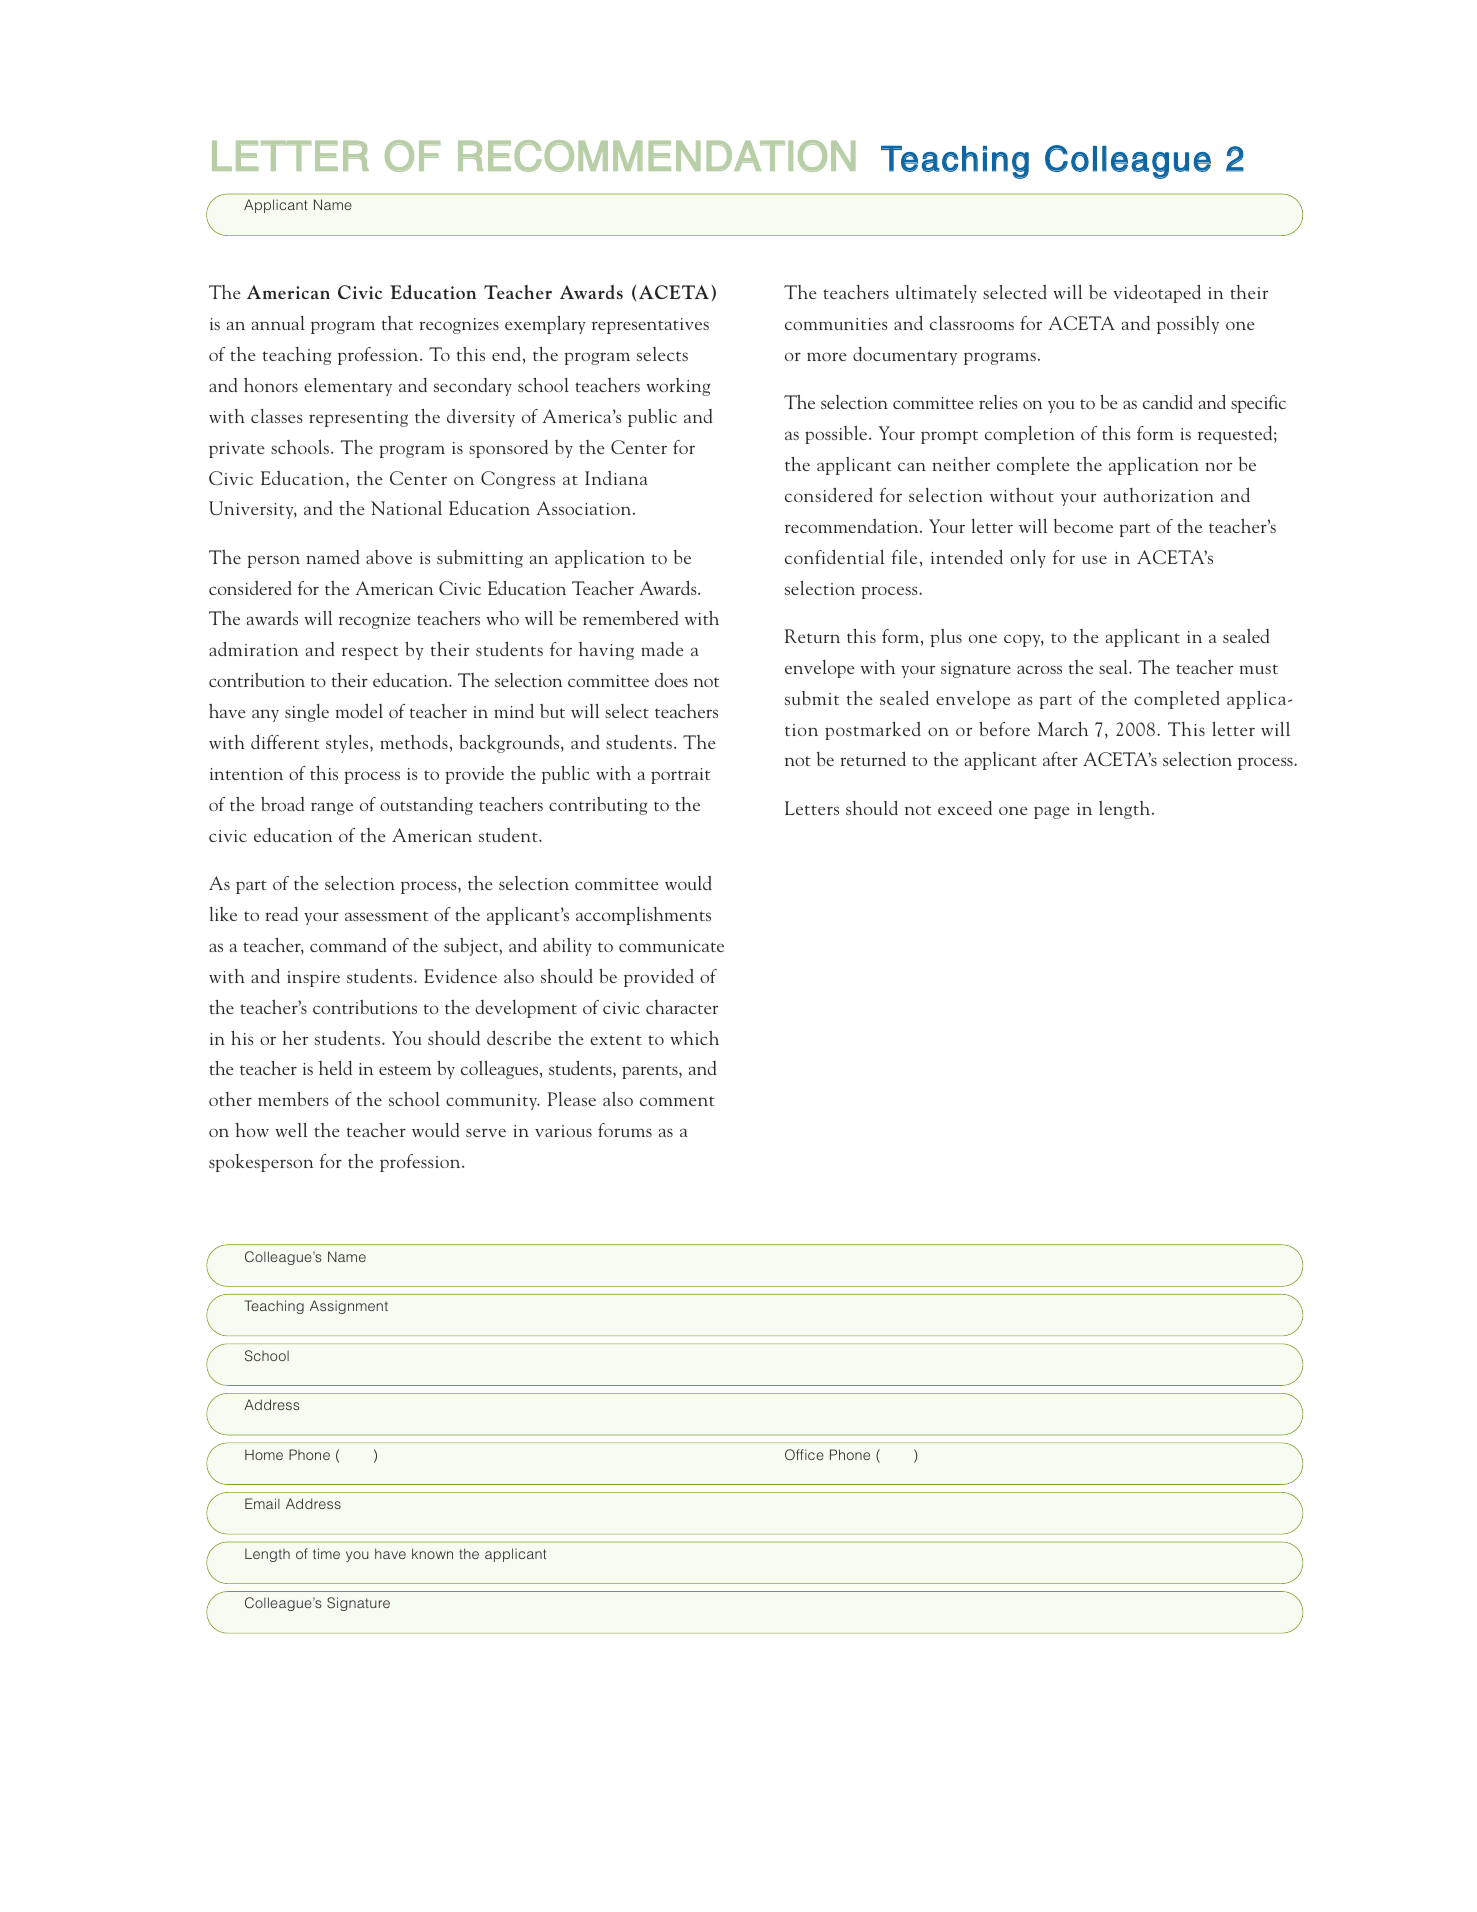 This screenshot has width=1477, height=1912. Describe the element at coordinates (1188, 325) in the screenshot. I see `possibly` at that location.
